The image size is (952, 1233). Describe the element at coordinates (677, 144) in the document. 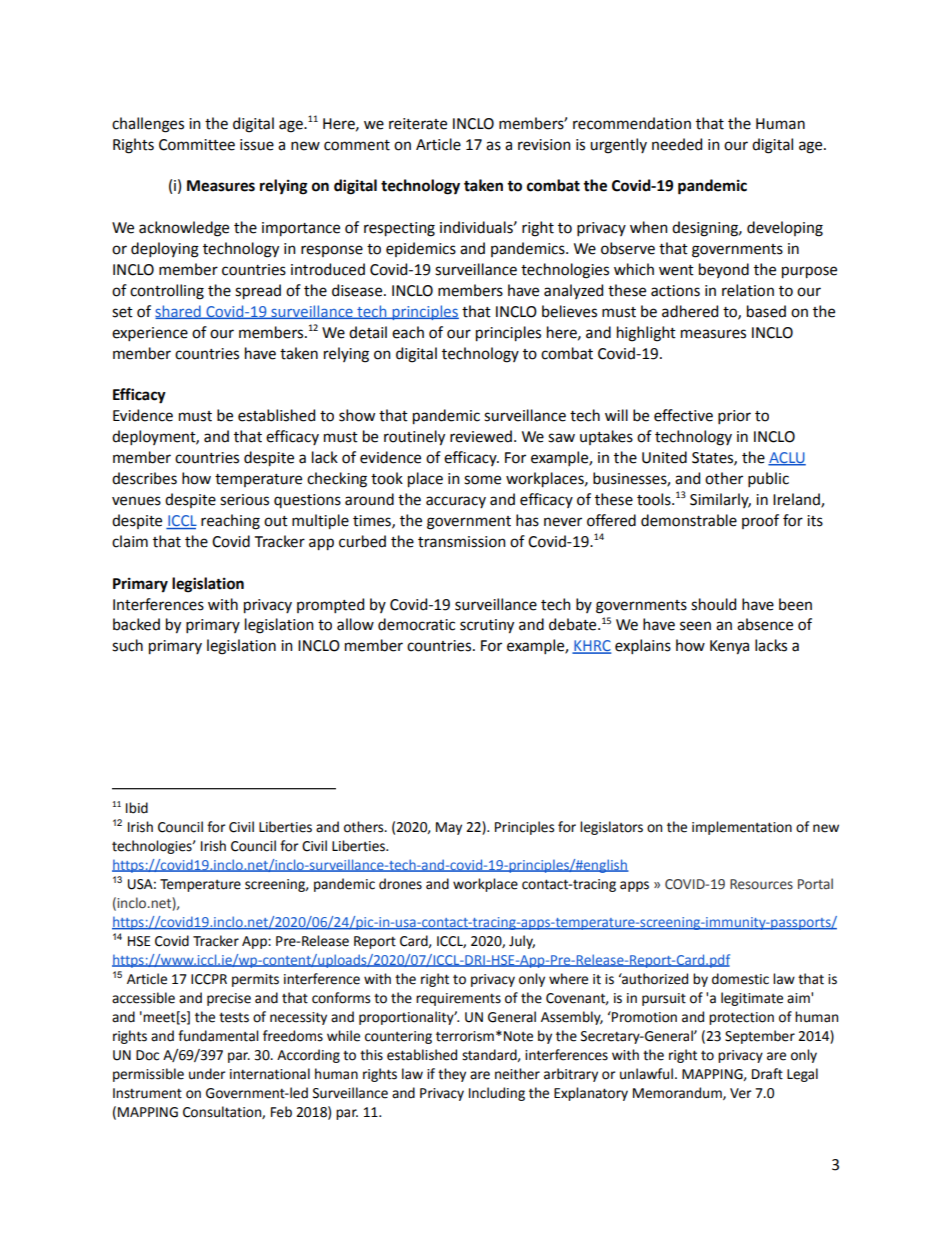

I see `needed` at that location.
